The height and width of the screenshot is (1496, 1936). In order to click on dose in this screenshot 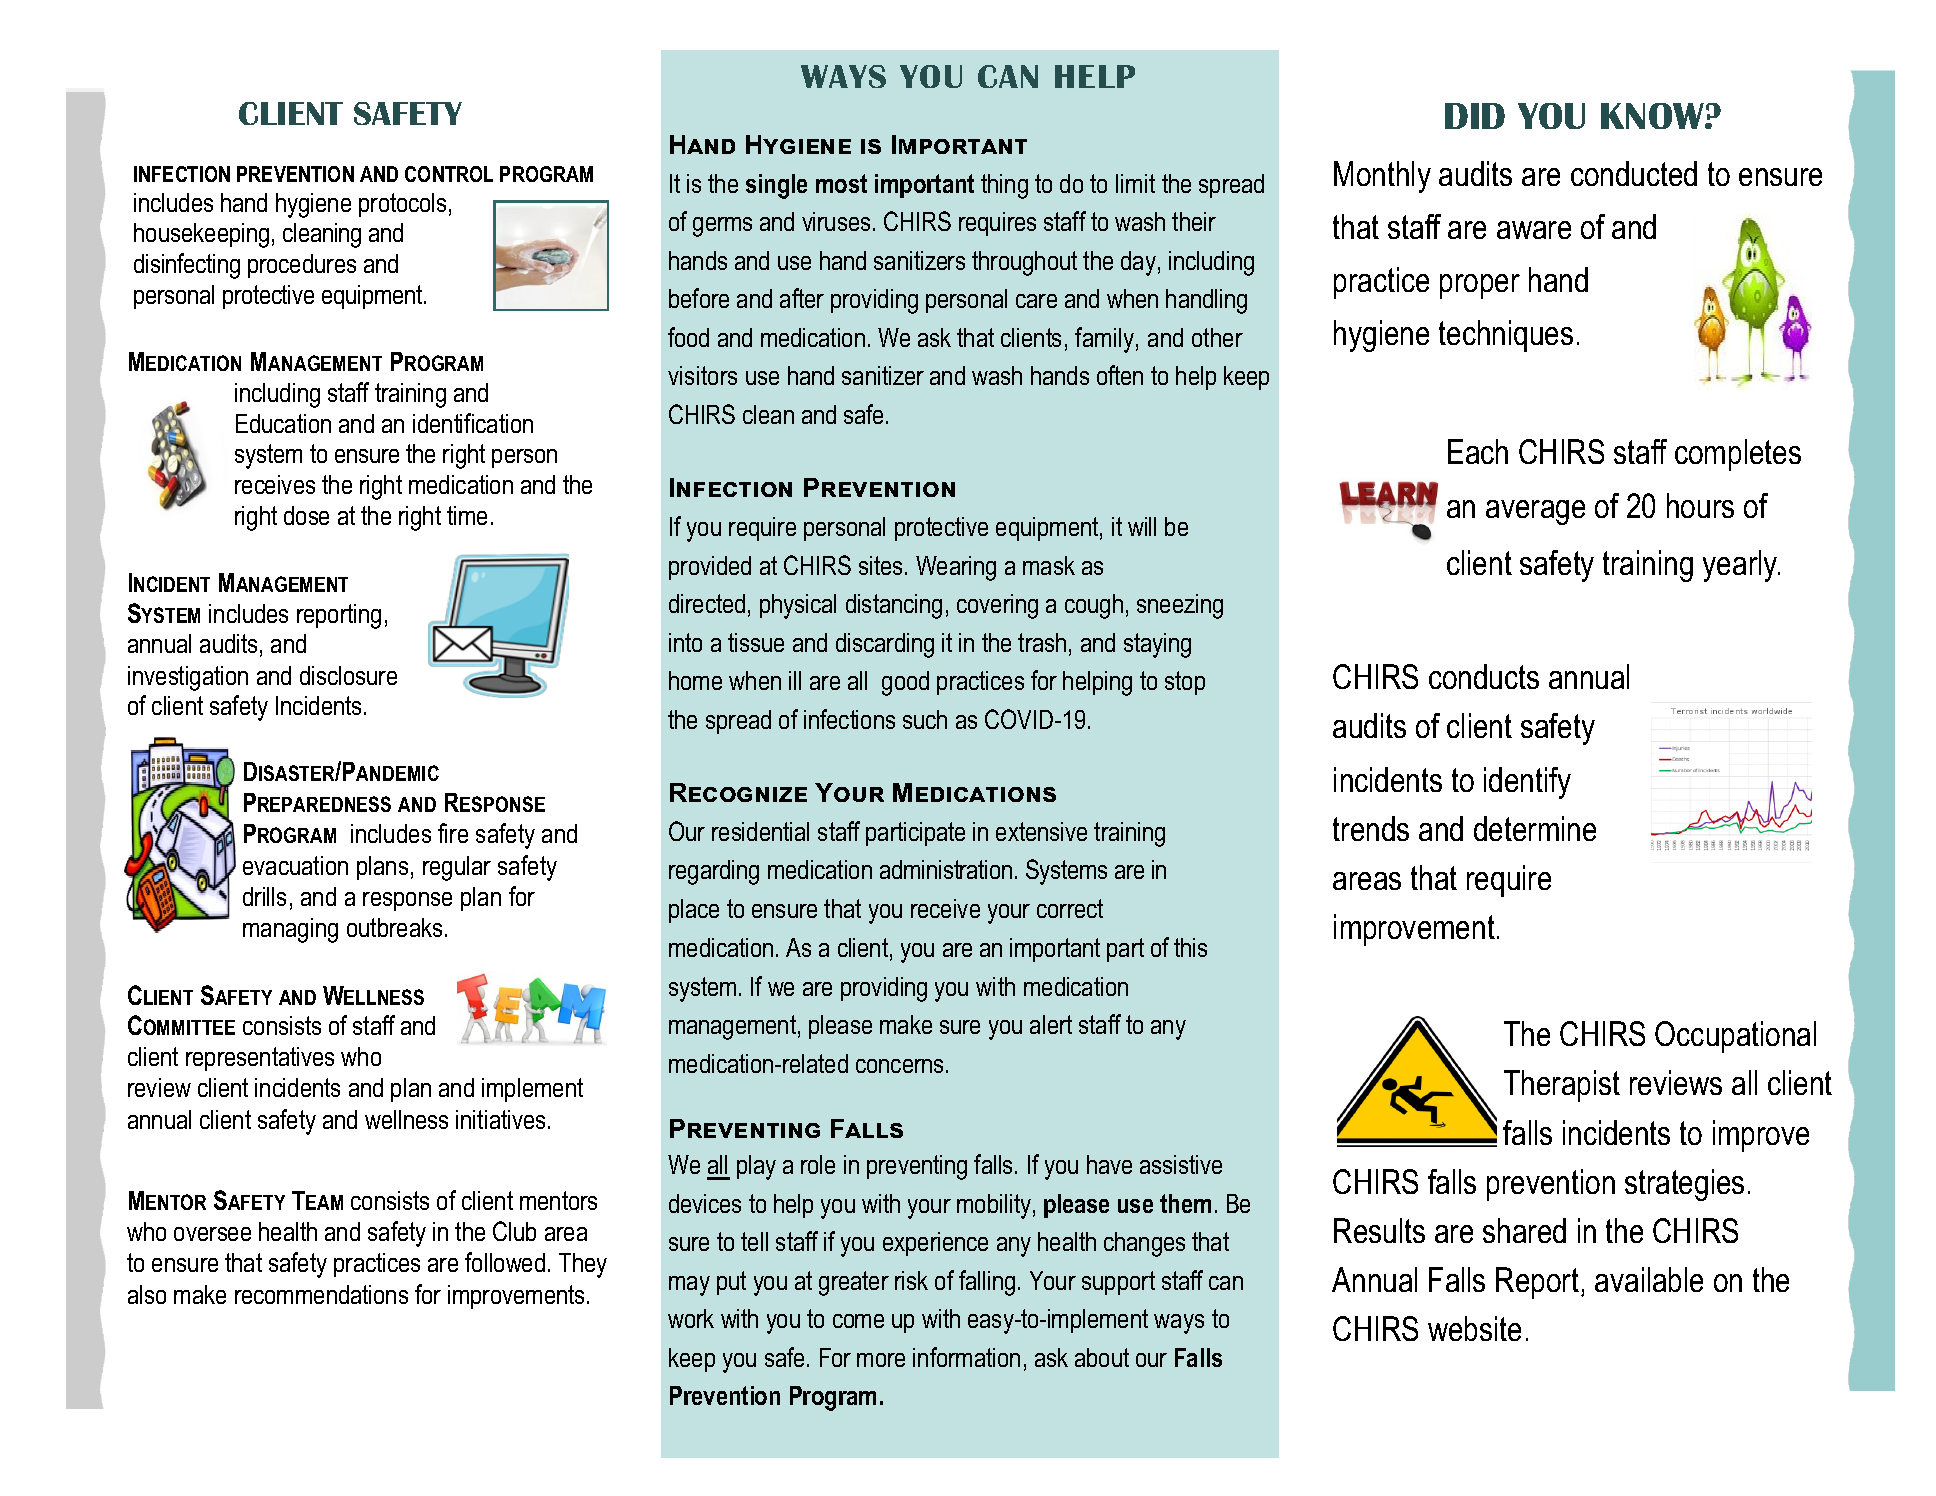, I will do `click(306, 515)`.
